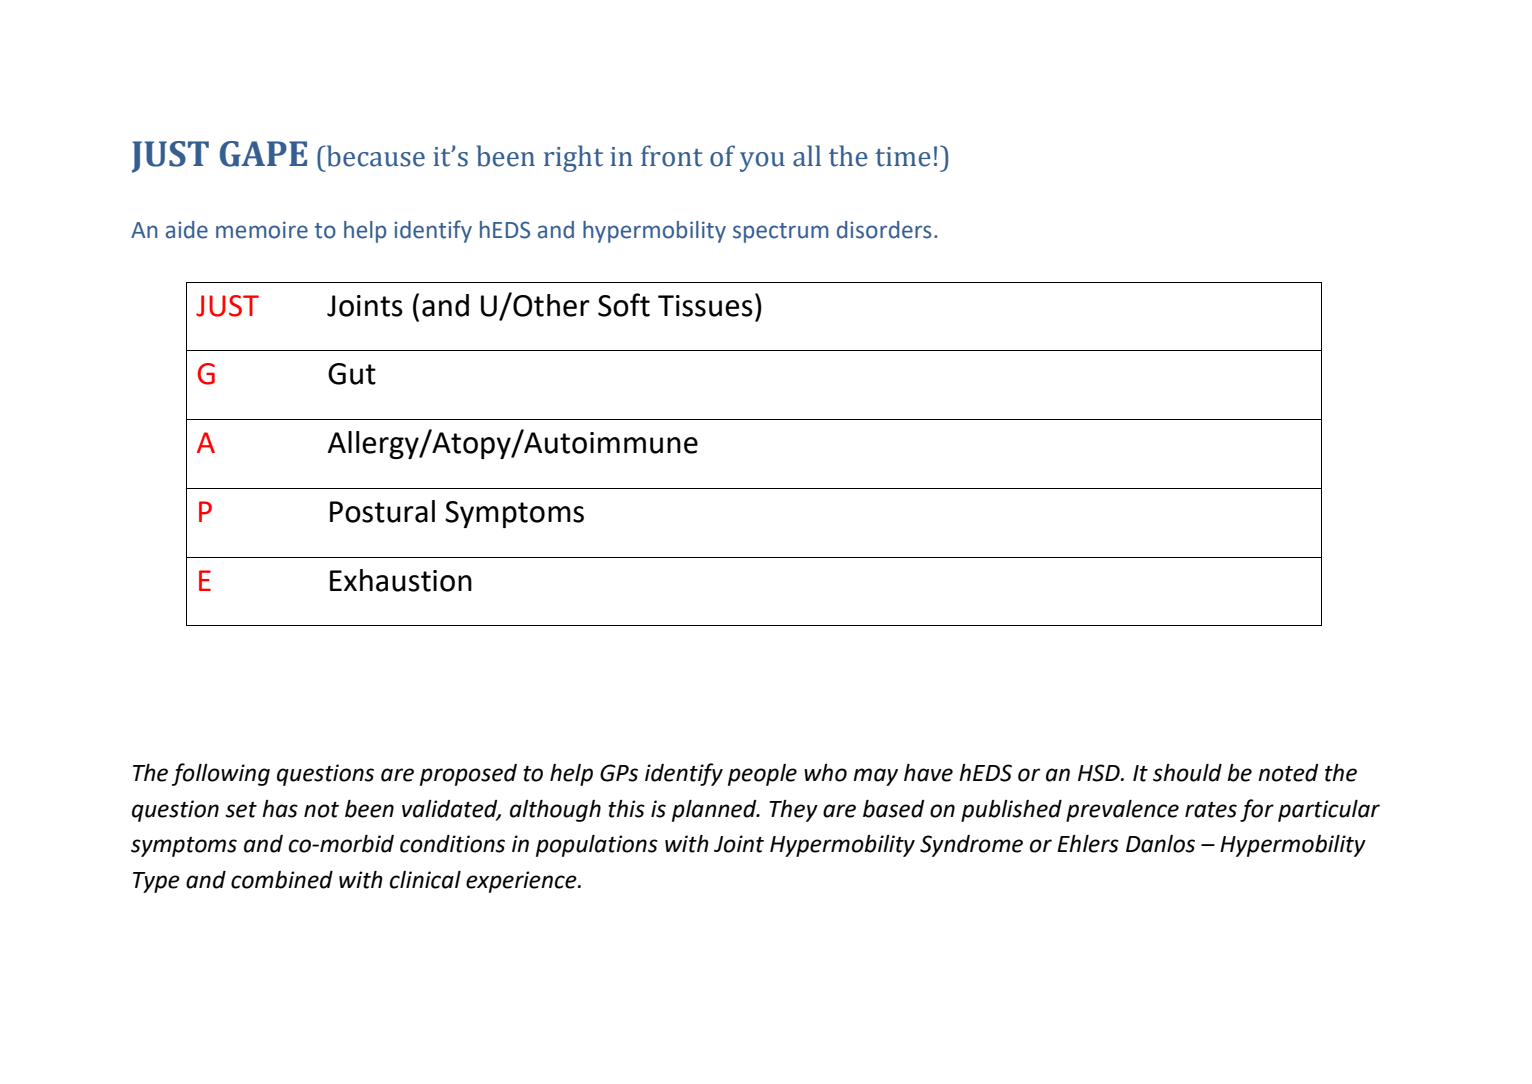 The image size is (1532, 1084). What do you see at coordinates (282, 880) in the page?
I see `combined` at bounding box center [282, 880].
